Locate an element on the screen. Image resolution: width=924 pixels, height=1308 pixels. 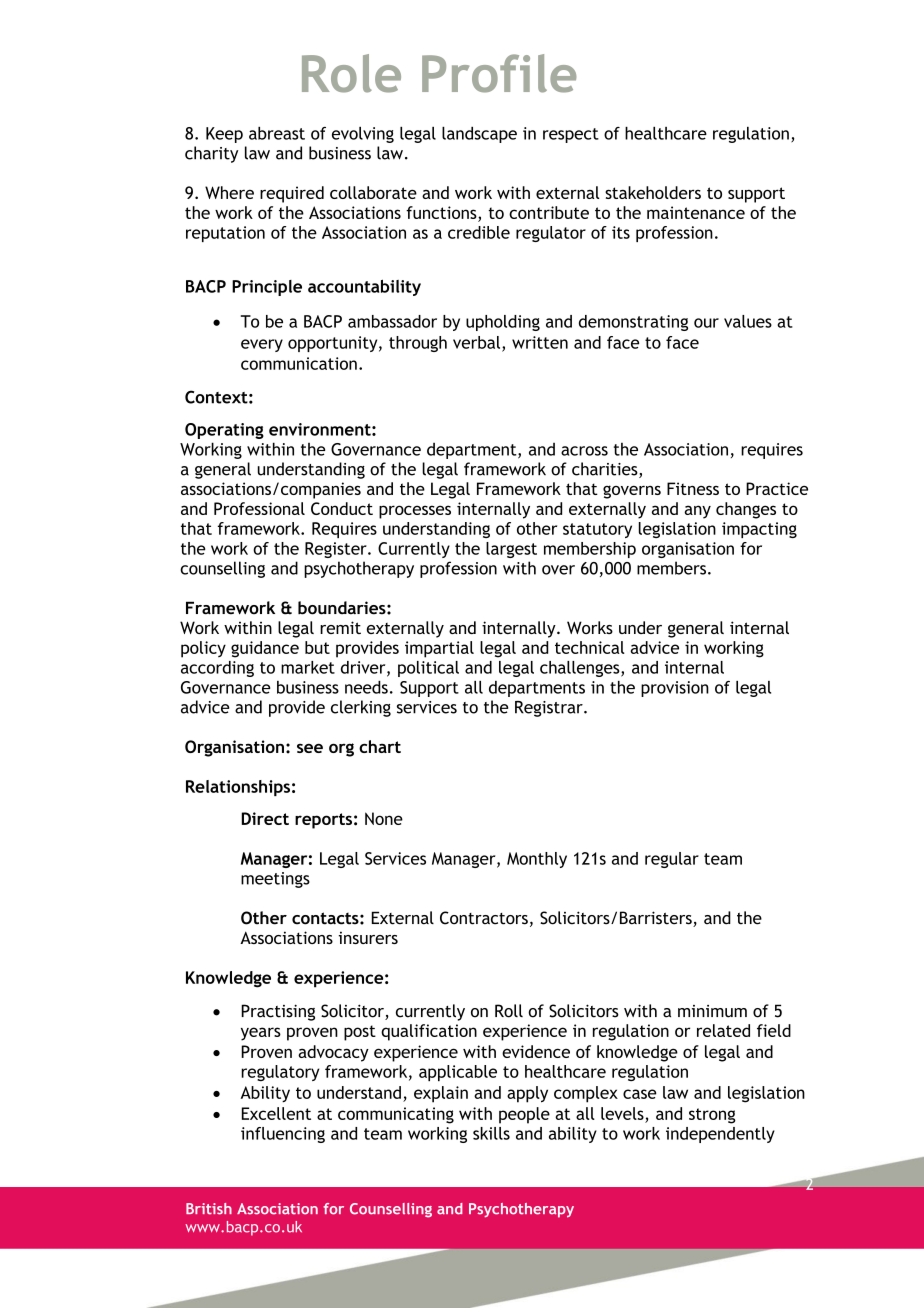
skills is located at coordinates (491, 1133).
